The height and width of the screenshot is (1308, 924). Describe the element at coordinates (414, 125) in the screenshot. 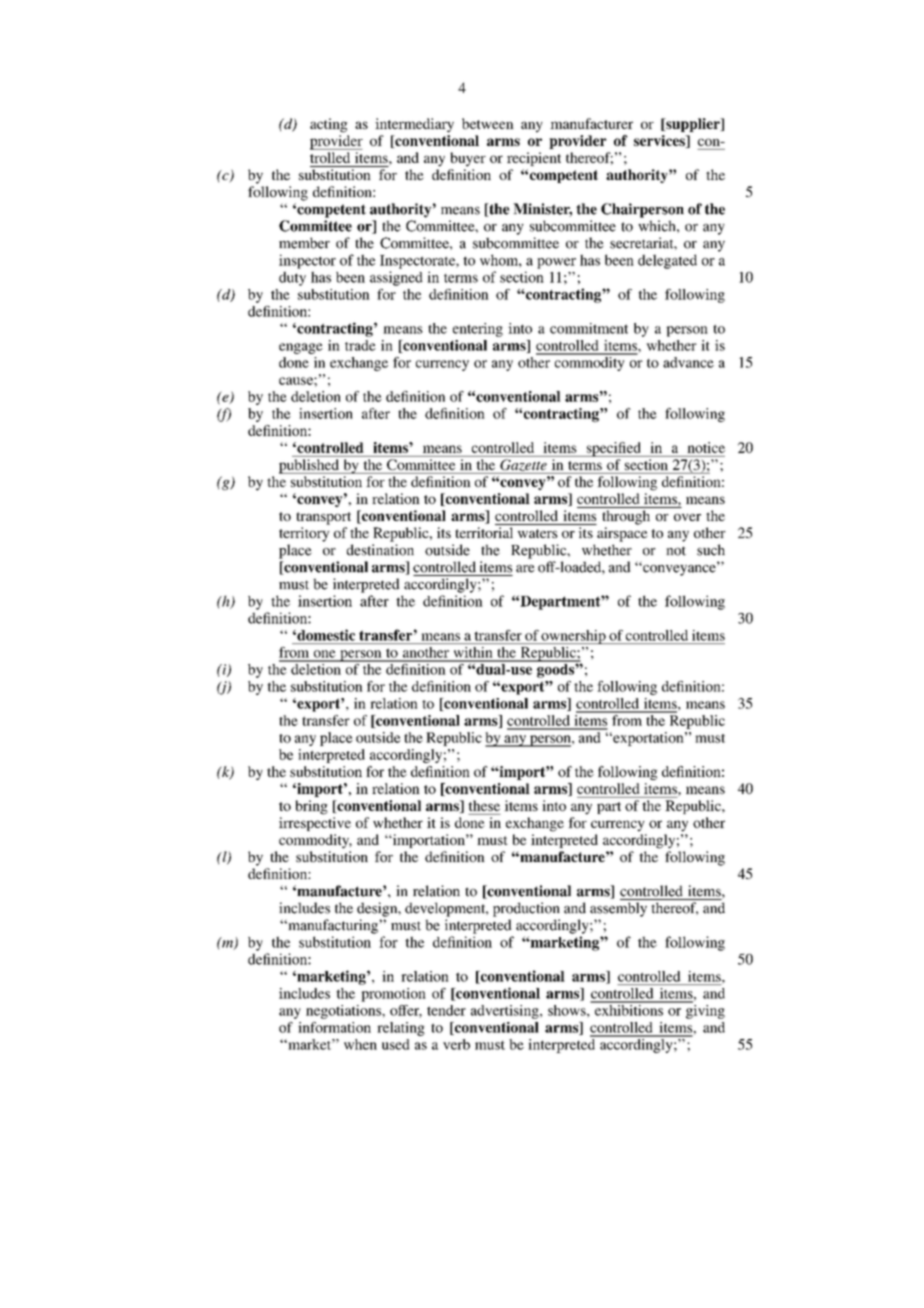

I see `intermediary` at that location.
